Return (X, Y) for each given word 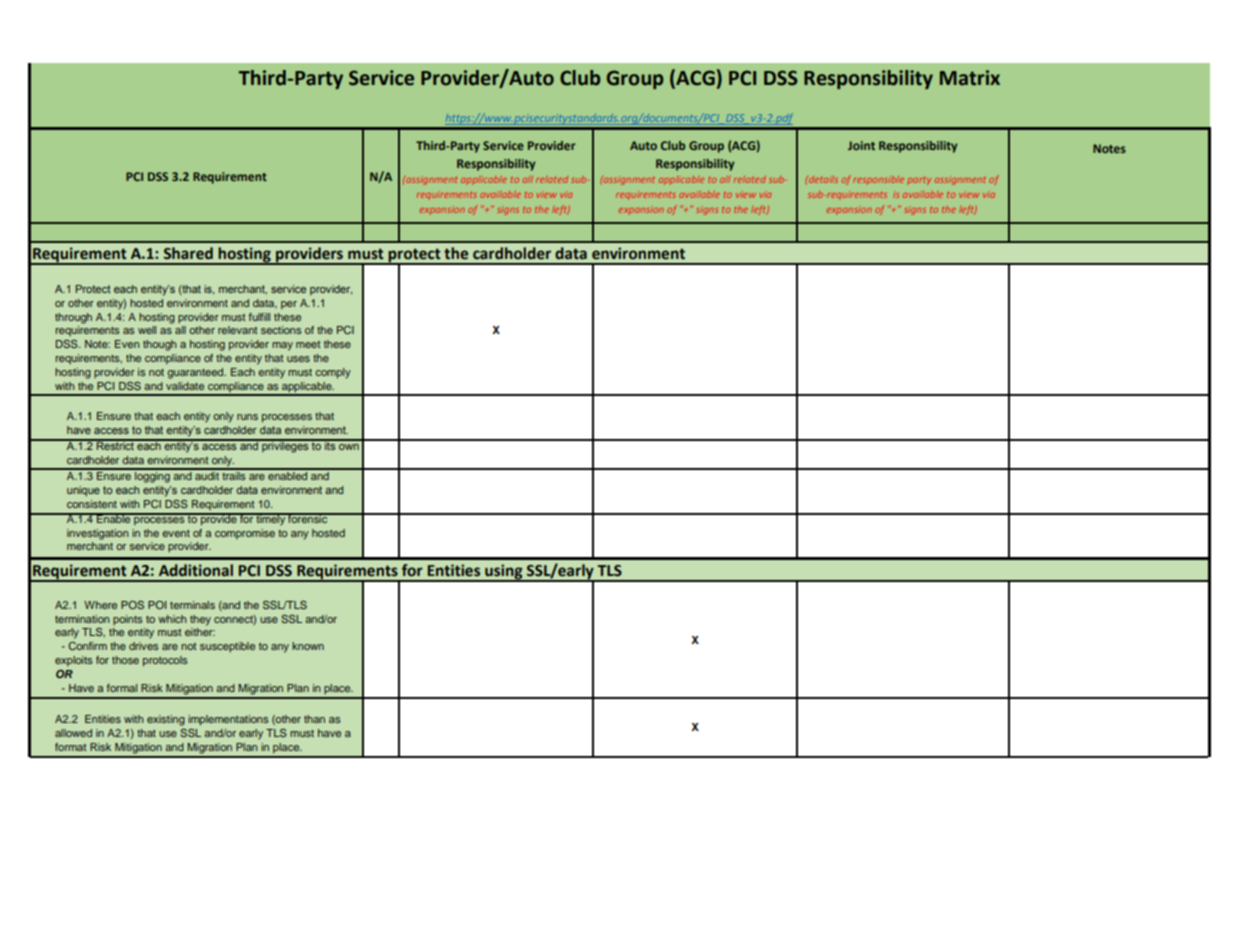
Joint (861, 145)
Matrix (970, 78)
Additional (196, 570)
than (314, 719)
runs (247, 417)
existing (166, 720)
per (289, 305)
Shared (188, 253)
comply (333, 373)
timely (270, 519)
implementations (228, 720)
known (308, 646)
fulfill (259, 317)
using (504, 573)
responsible (878, 180)
